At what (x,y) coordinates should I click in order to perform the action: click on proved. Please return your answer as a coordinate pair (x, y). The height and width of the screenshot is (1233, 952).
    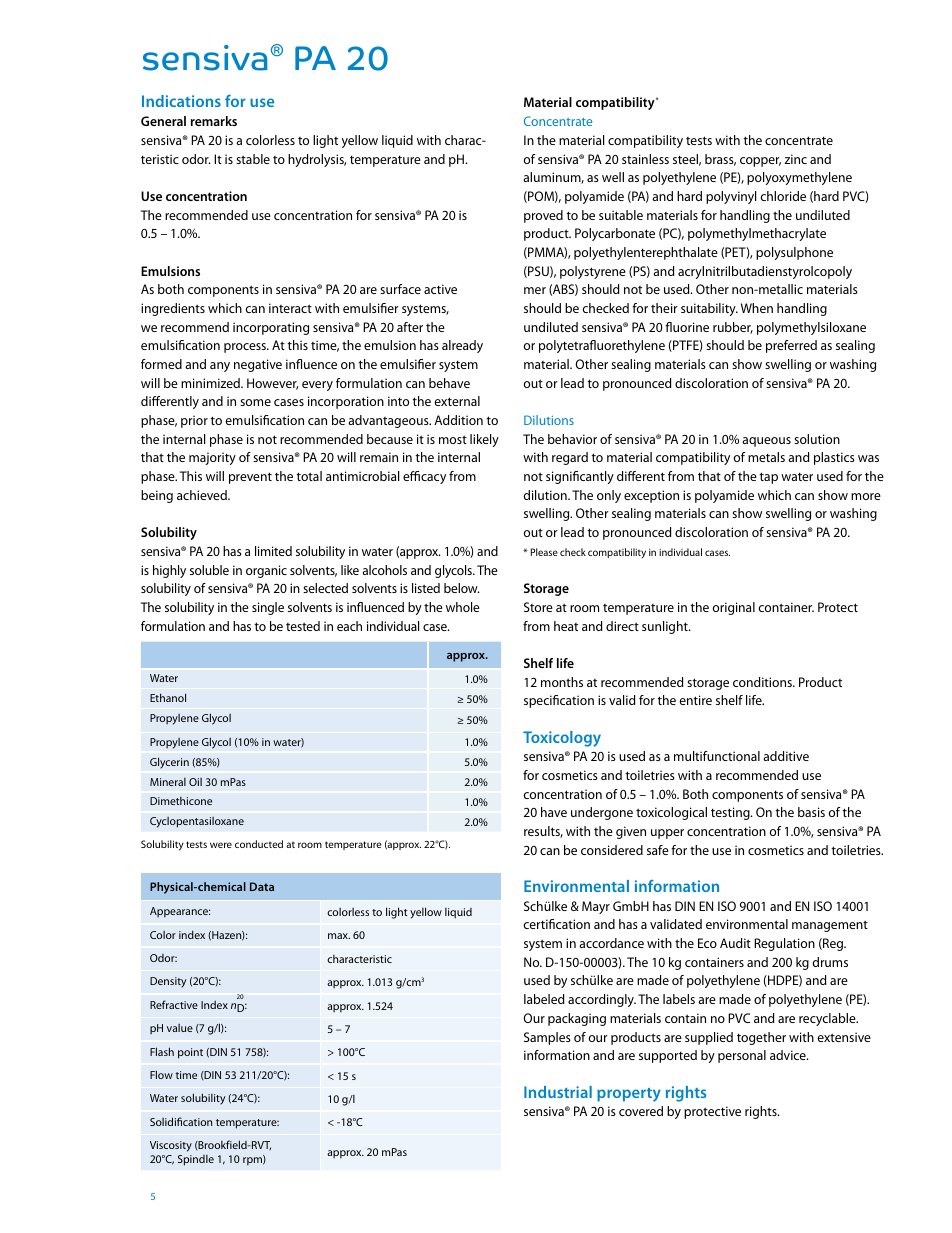
    Looking at the image, I should click on (543, 216).
